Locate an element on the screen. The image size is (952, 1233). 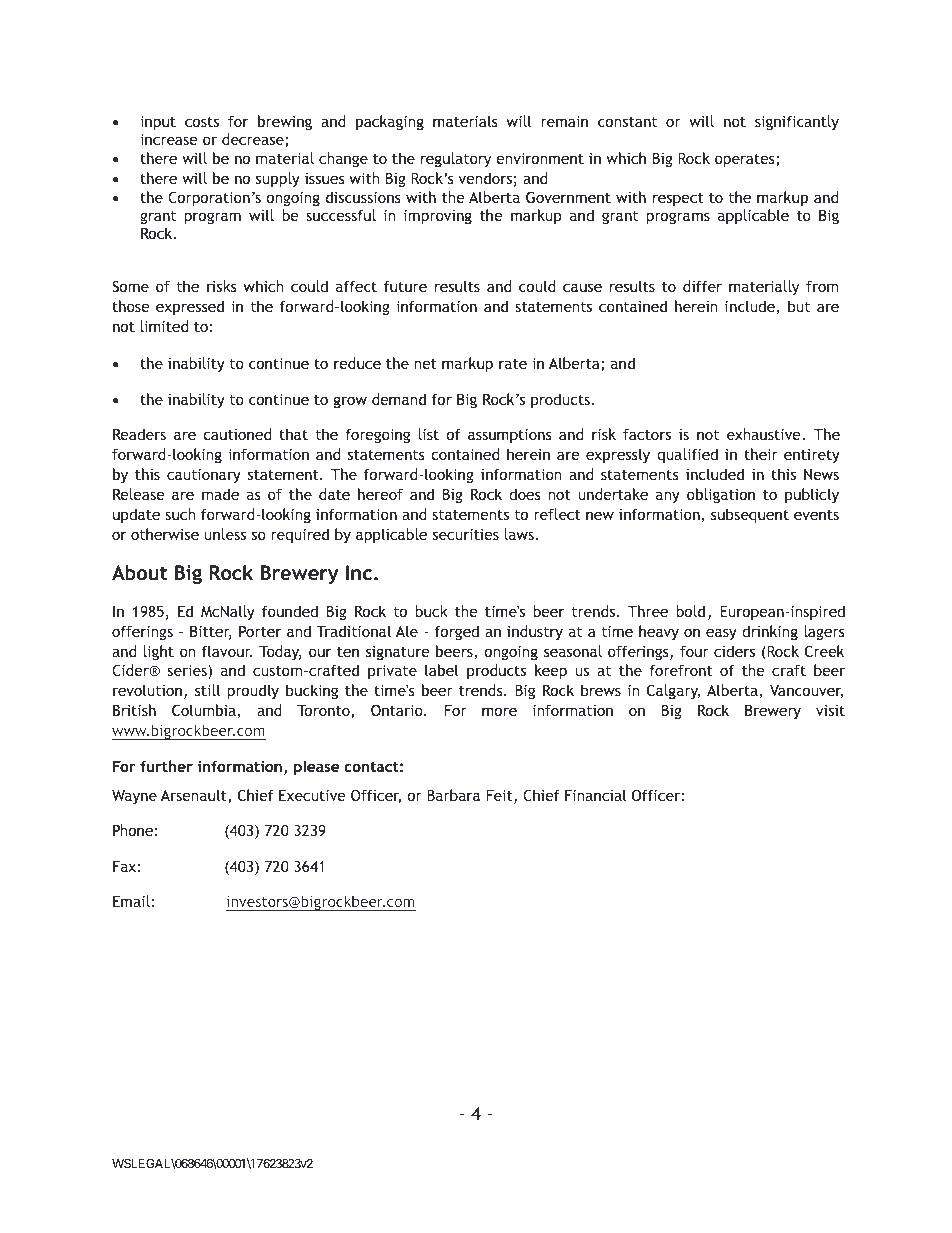
regulatory is located at coordinates (456, 159).
